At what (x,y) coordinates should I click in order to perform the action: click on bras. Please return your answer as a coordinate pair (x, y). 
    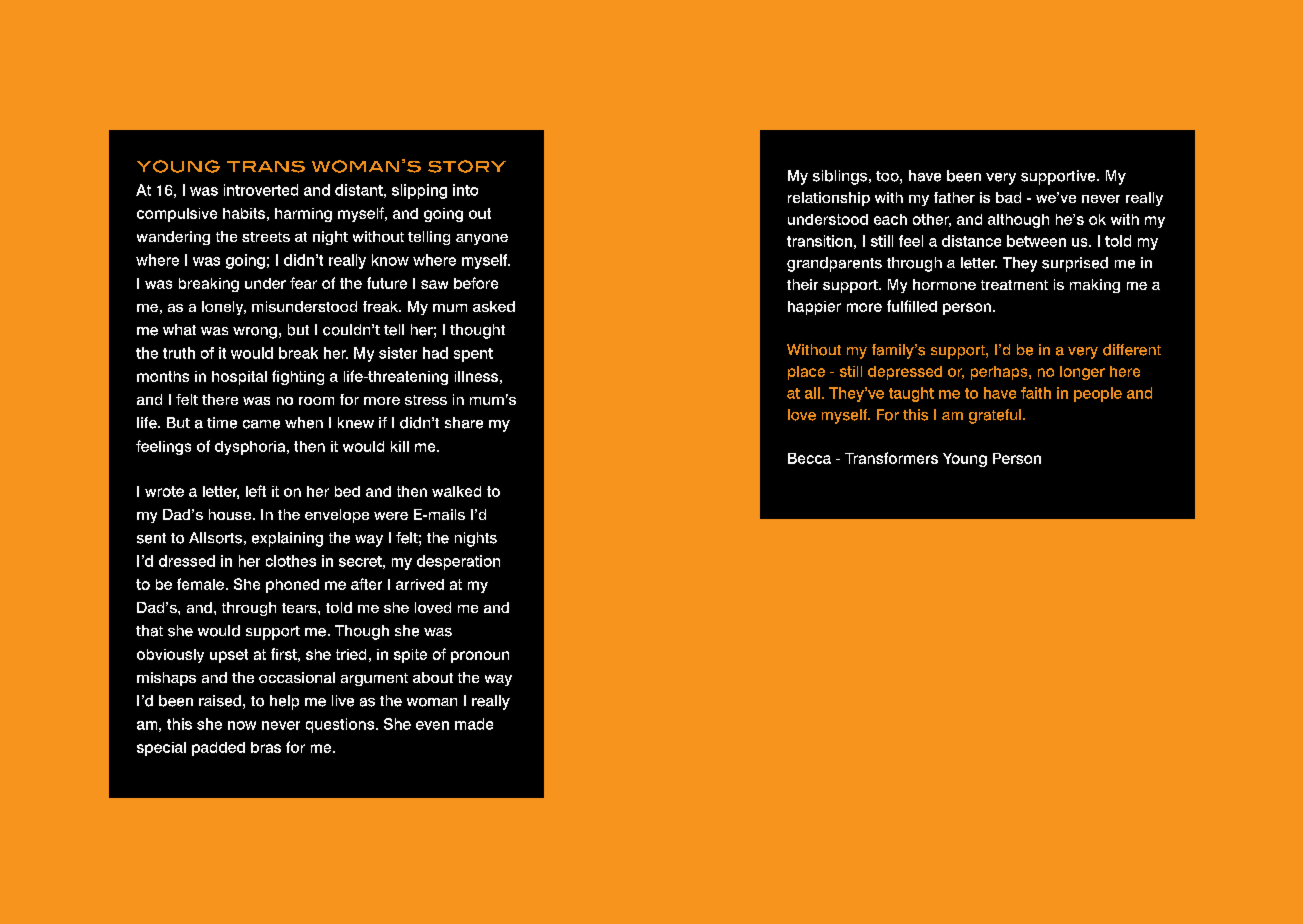
    Looking at the image, I should click on (266, 747).
